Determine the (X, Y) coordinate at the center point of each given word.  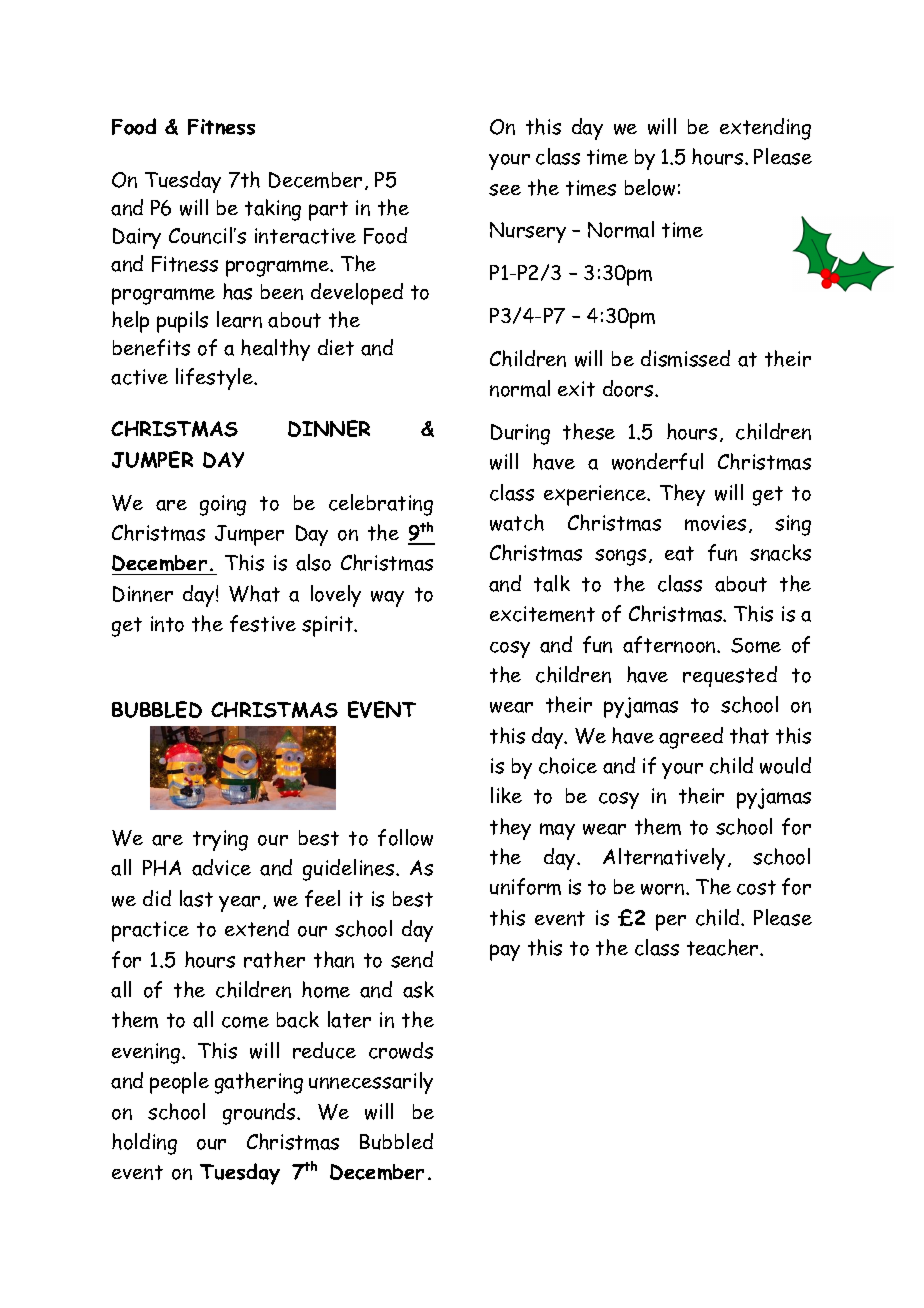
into (167, 624)
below (650, 187)
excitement (542, 614)
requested (730, 676)
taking (273, 210)
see (505, 190)
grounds (260, 1114)
